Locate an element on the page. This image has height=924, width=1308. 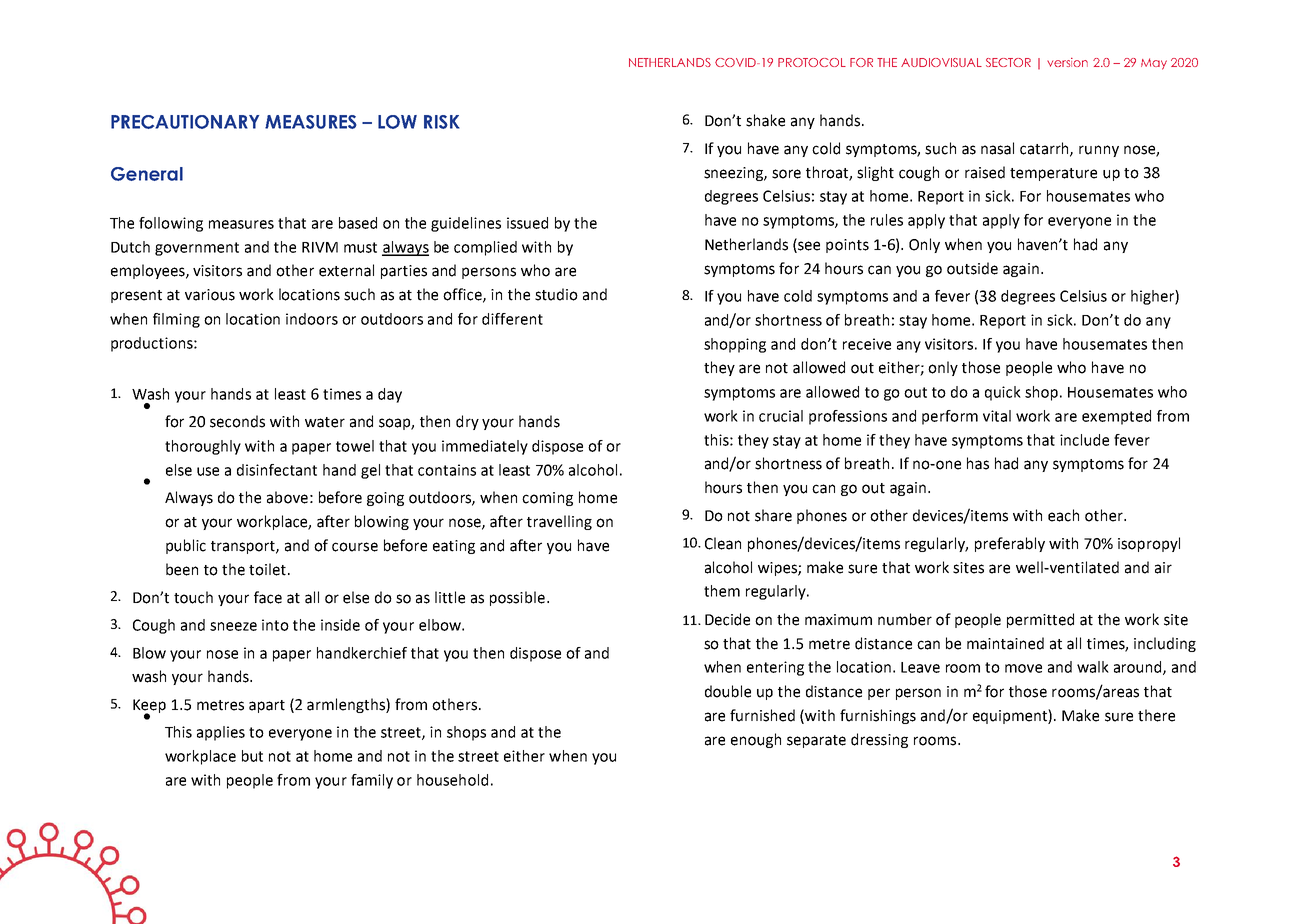
but is located at coordinates (252, 756).
